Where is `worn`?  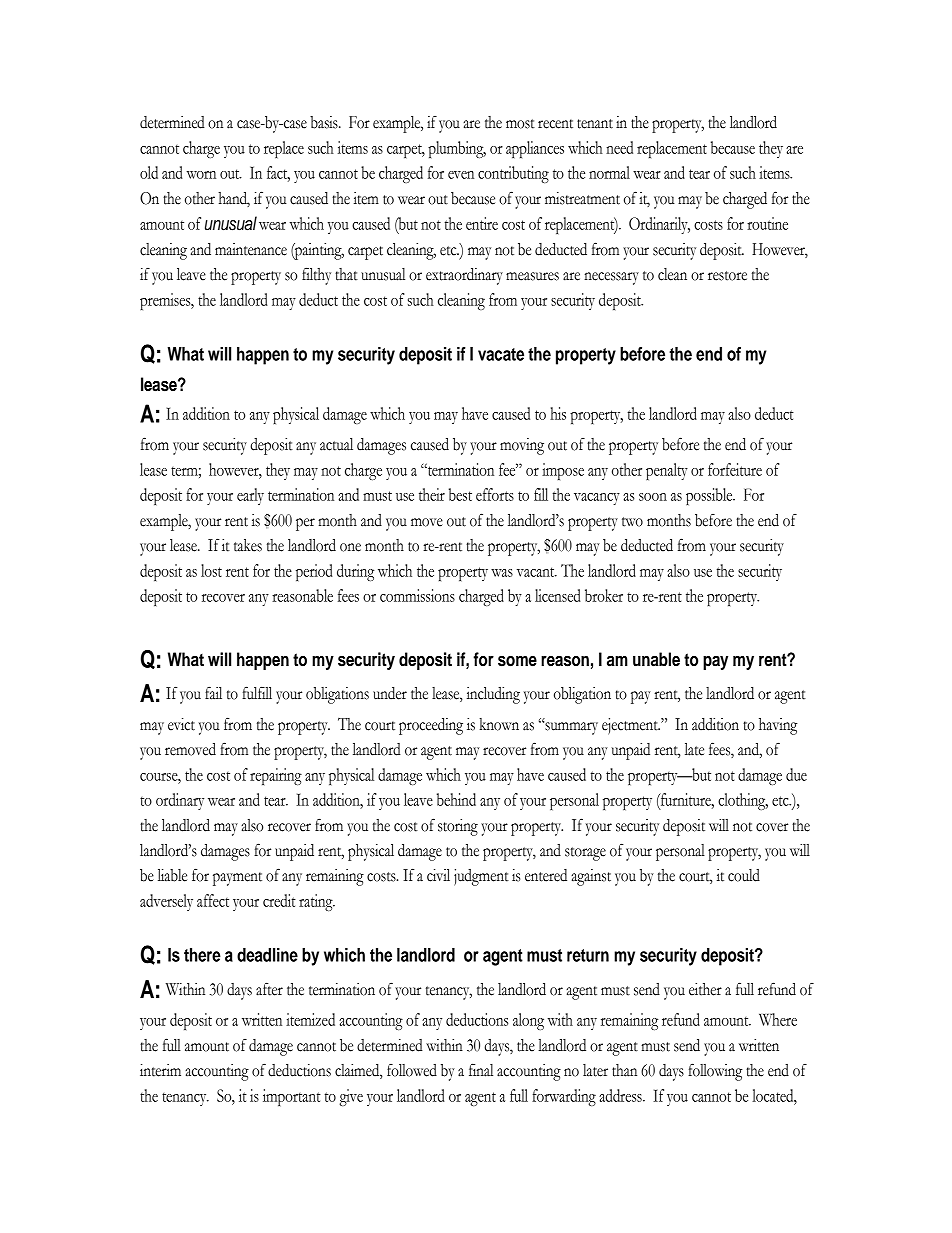
worn is located at coordinates (201, 175).
